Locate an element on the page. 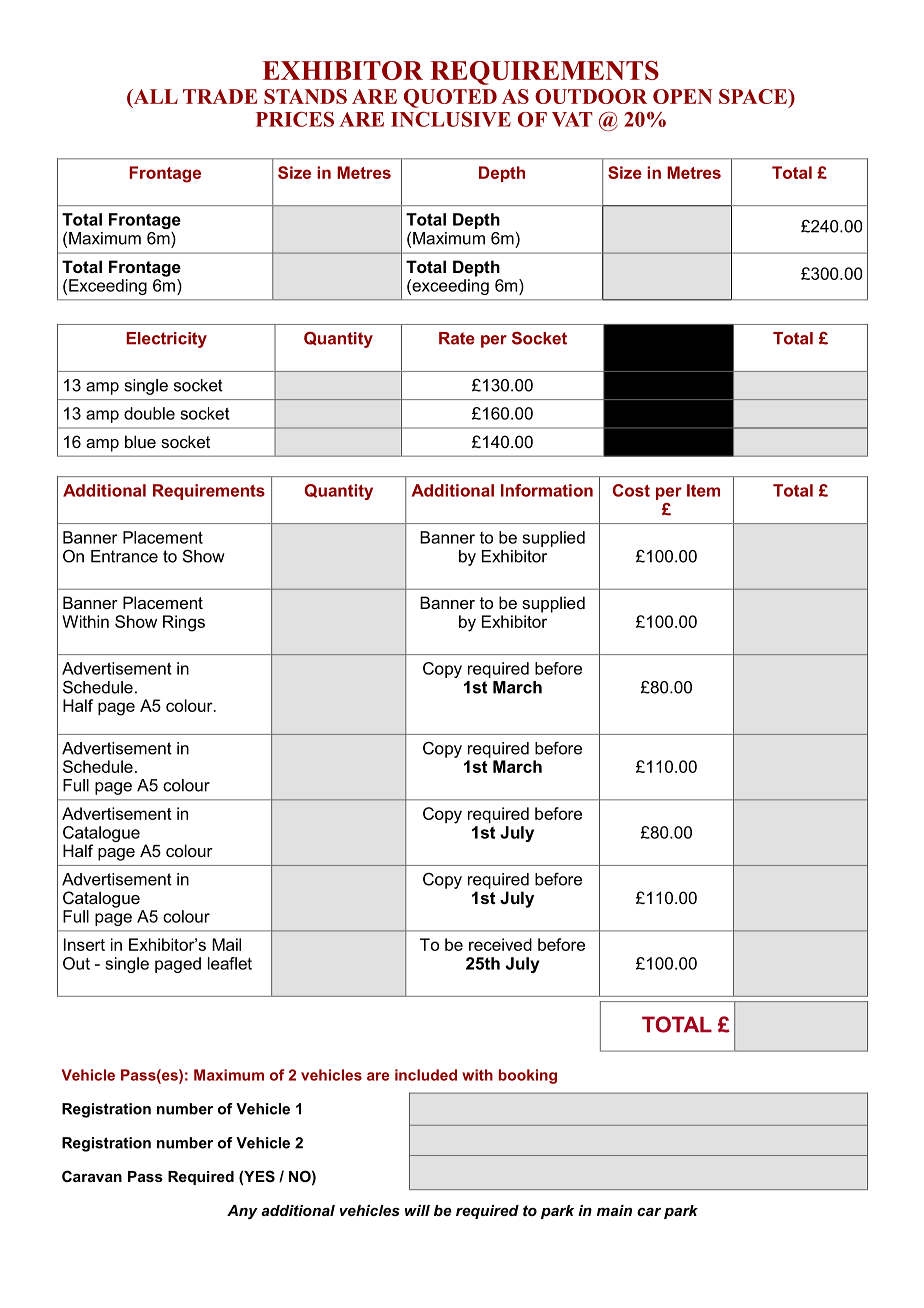 Image resolution: width=924 pixels, height=1308 pixels. booking is located at coordinates (527, 1076).
